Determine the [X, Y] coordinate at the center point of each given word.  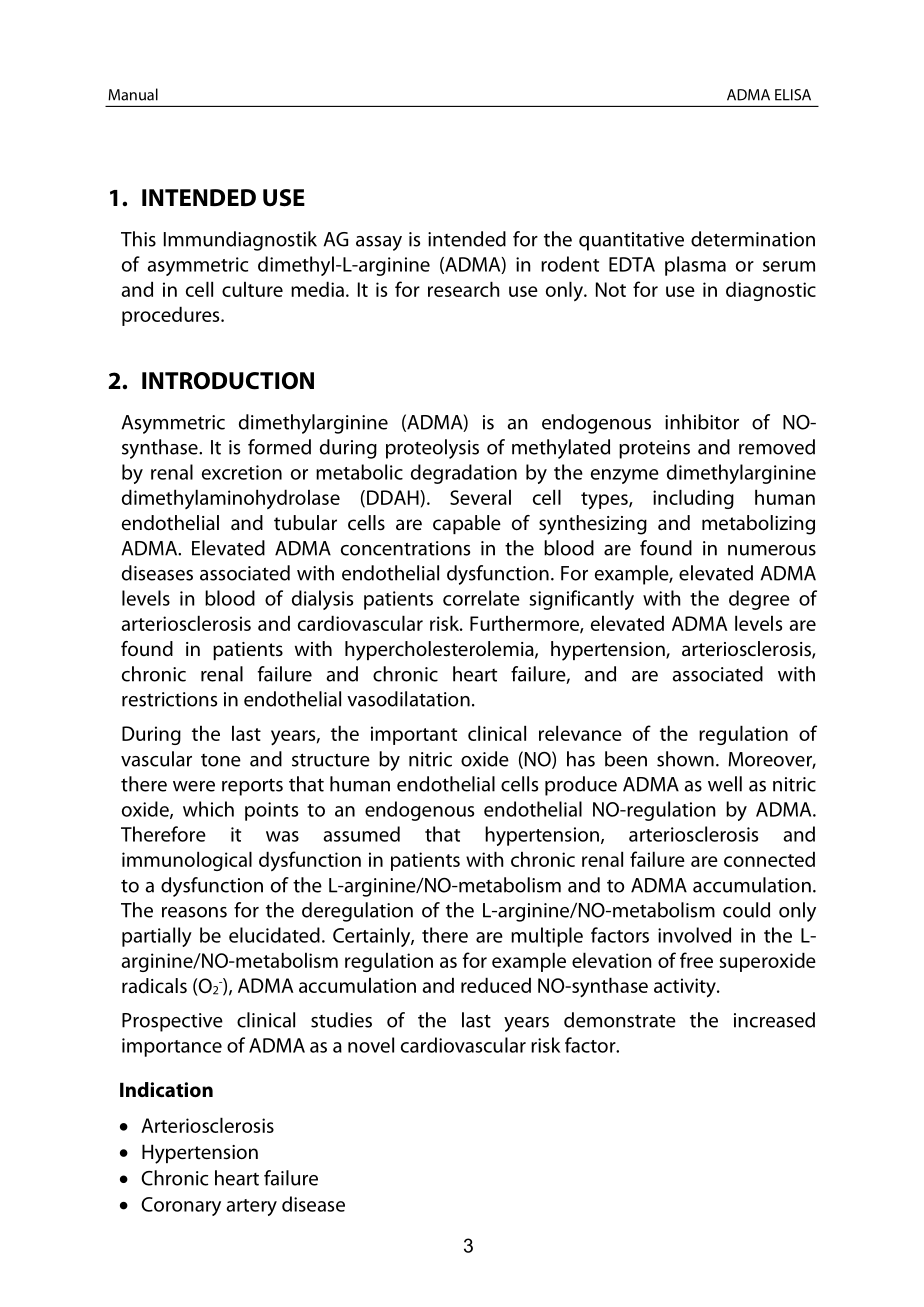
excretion [242, 472]
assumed [362, 834]
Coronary [181, 1206]
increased [774, 1020]
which [208, 809]
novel [371, 1045]
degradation [464, 474]
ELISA [793, 95]
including [693, 499]
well [725, 784]
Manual [133, 94]
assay [379, 243]
